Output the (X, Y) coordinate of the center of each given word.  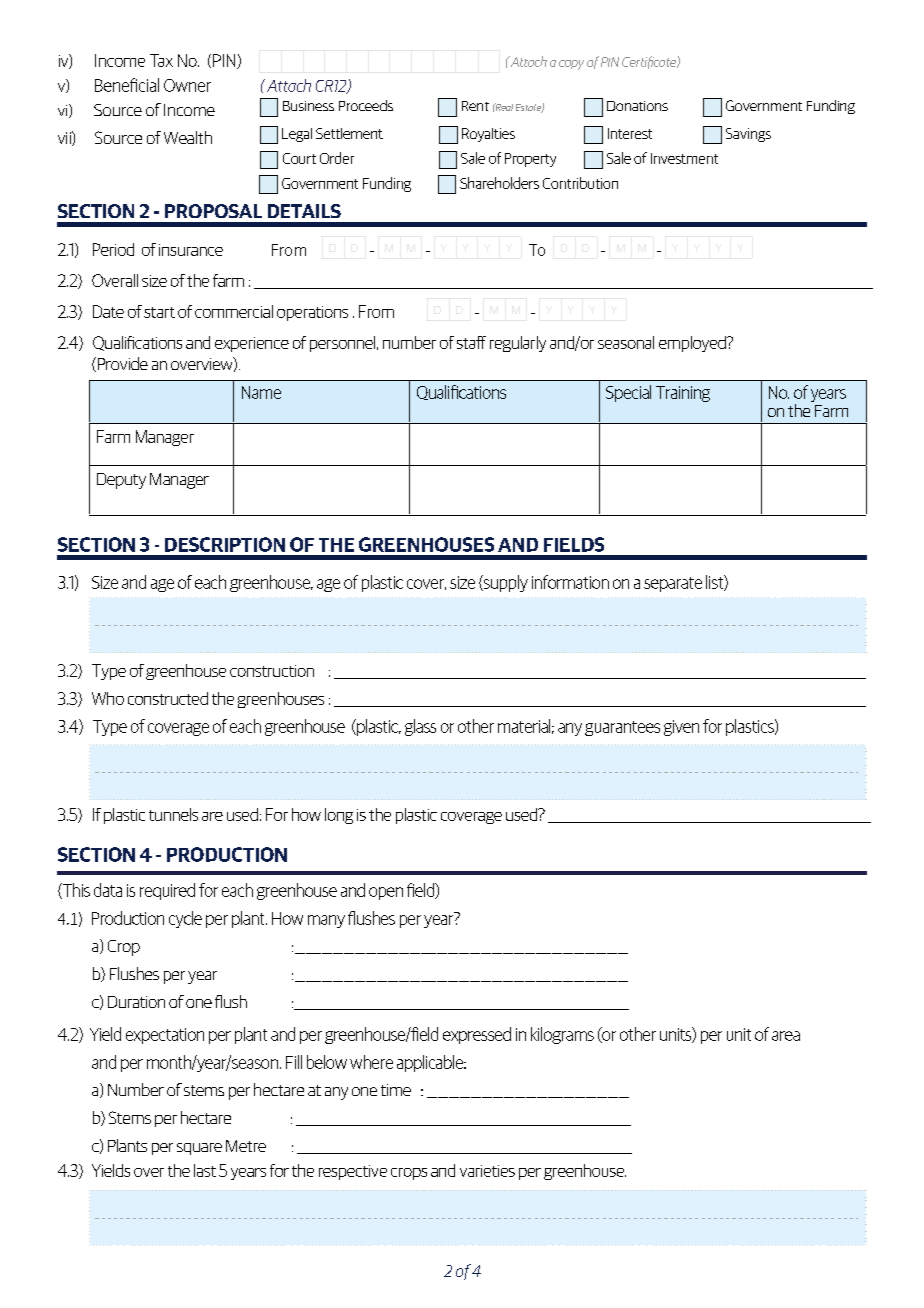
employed (693, 344)
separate (673, 584)
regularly (518, 344)
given (681, 728)
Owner (187, 85)
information (570, 582)
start (159, 312)
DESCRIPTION (225, 544)
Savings (748, 135)
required (167, 891)
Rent (475, 106)
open (386, 893)
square (199, 1149)
